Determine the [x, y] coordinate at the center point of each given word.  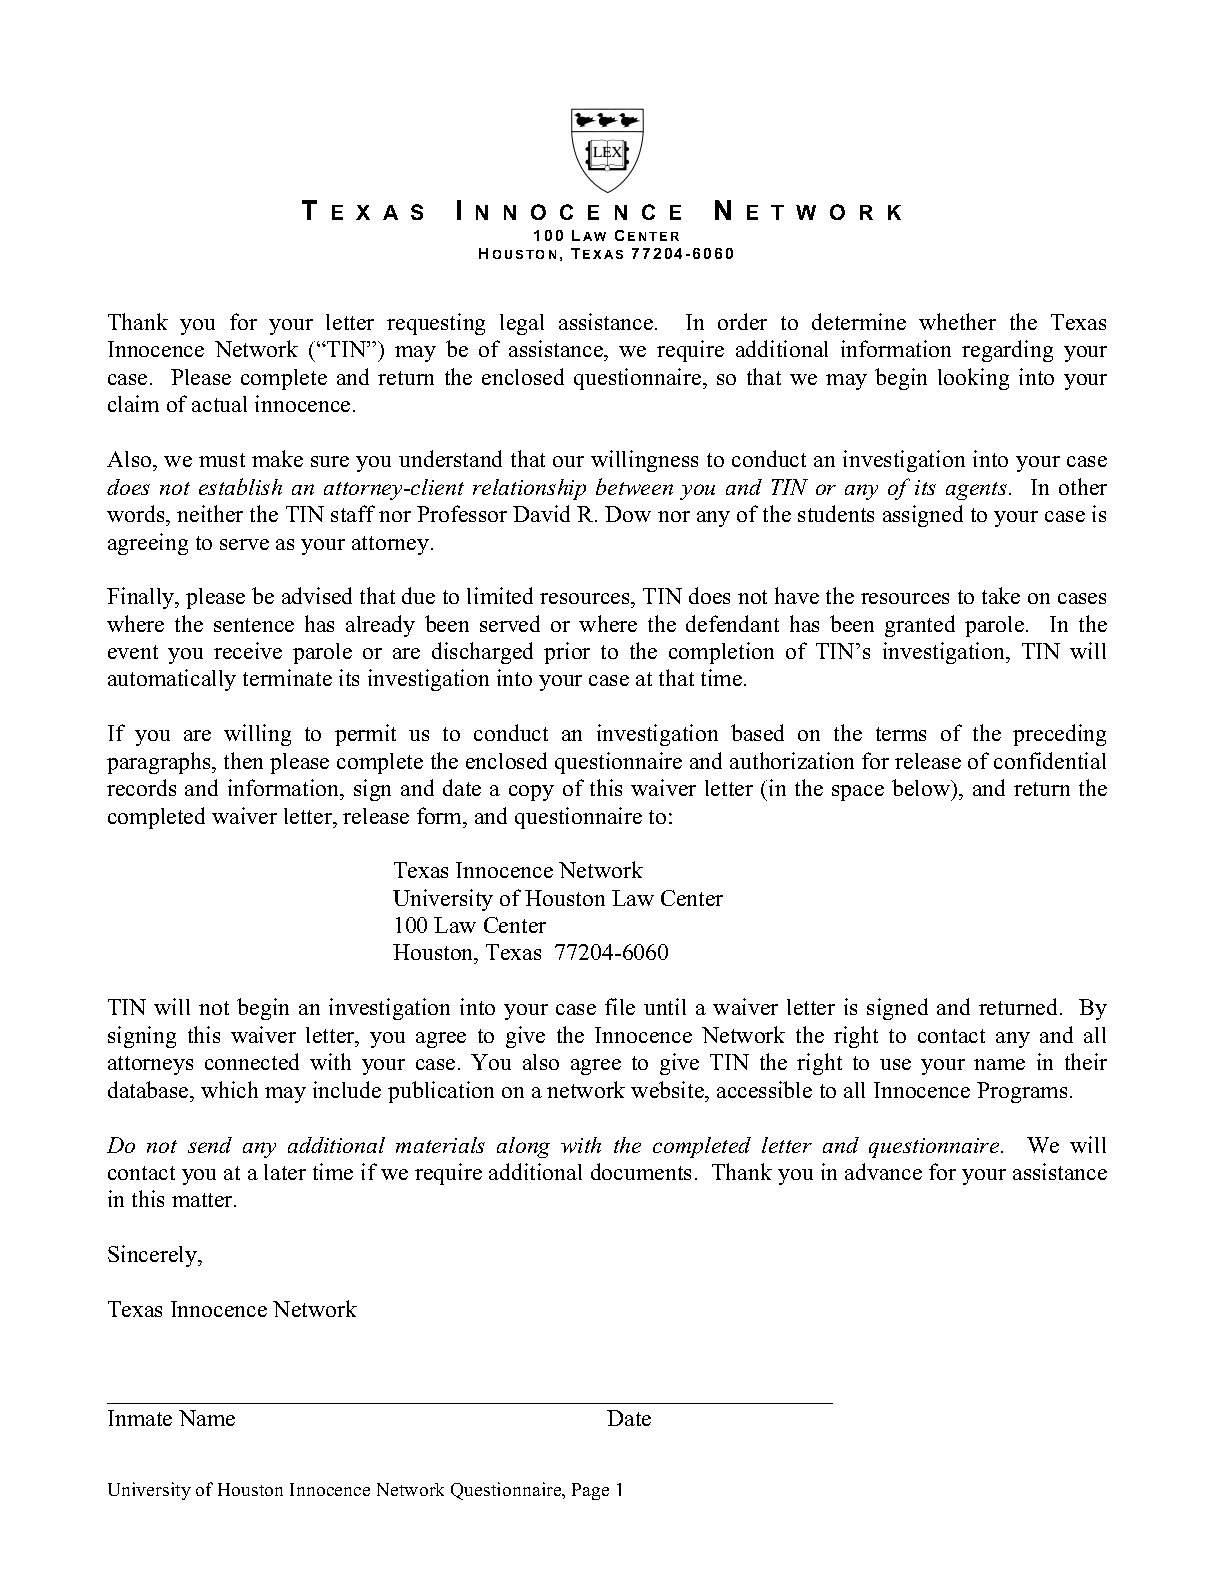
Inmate [140, 1418]
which [229, 1089]
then [243, 760]
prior [567, 653]
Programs [1022, 1092]
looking [973, 379]
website [668, 1089]
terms [901, 734]
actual [219, 404]
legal [522, 324]
